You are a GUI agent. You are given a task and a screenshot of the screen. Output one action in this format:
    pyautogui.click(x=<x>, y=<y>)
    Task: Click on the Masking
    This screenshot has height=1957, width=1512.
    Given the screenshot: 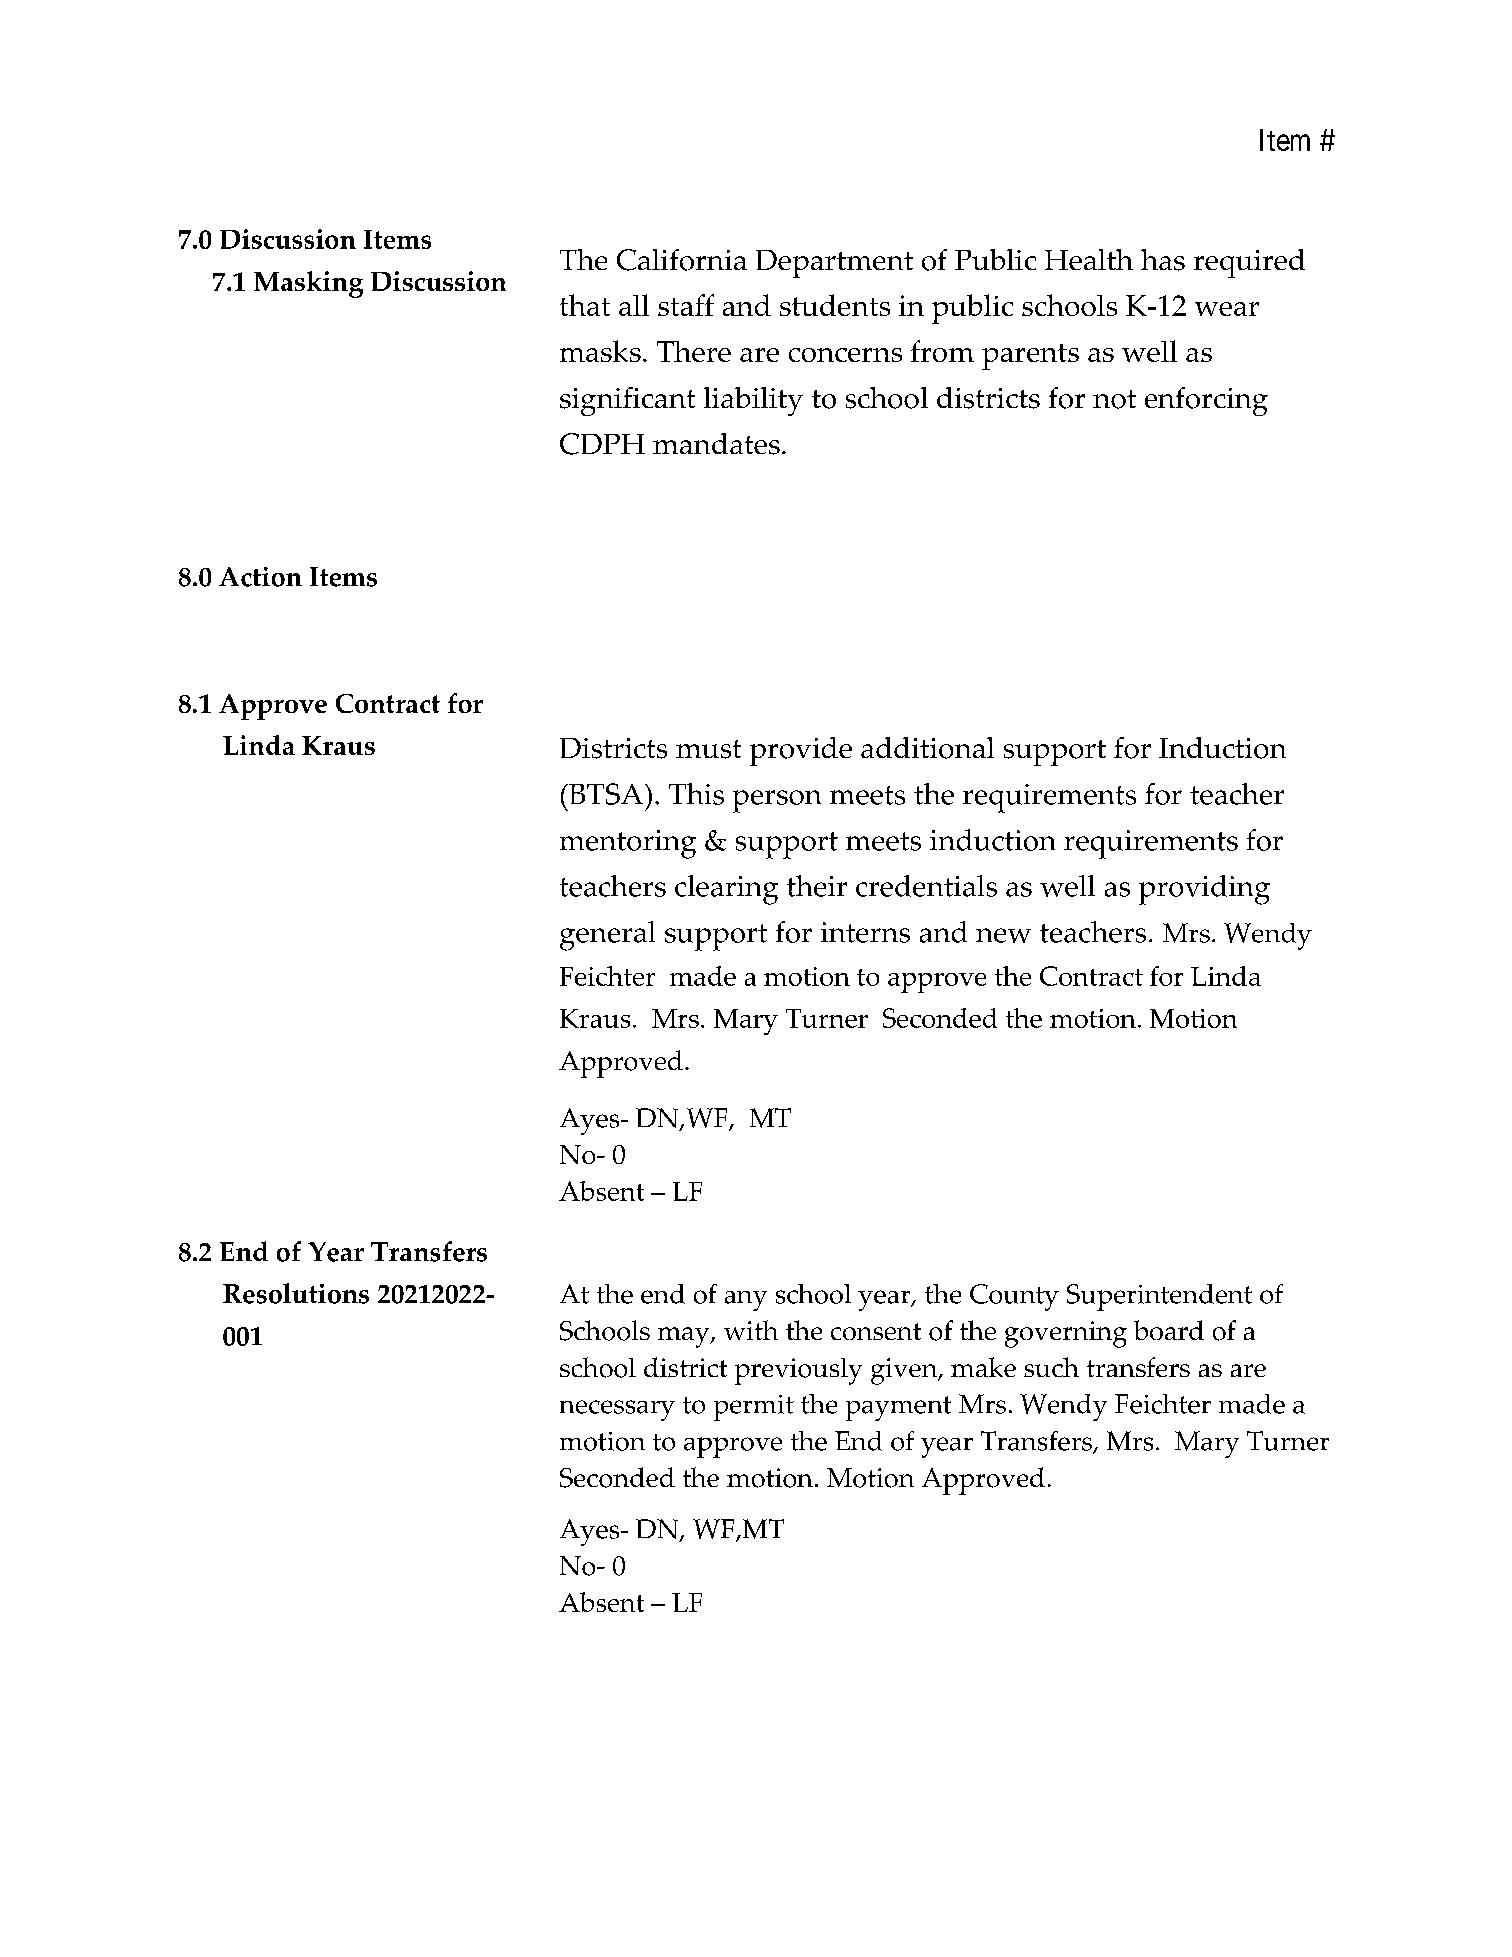 What is the action you would take?
    pyautogui.click(x=308, y=284)
